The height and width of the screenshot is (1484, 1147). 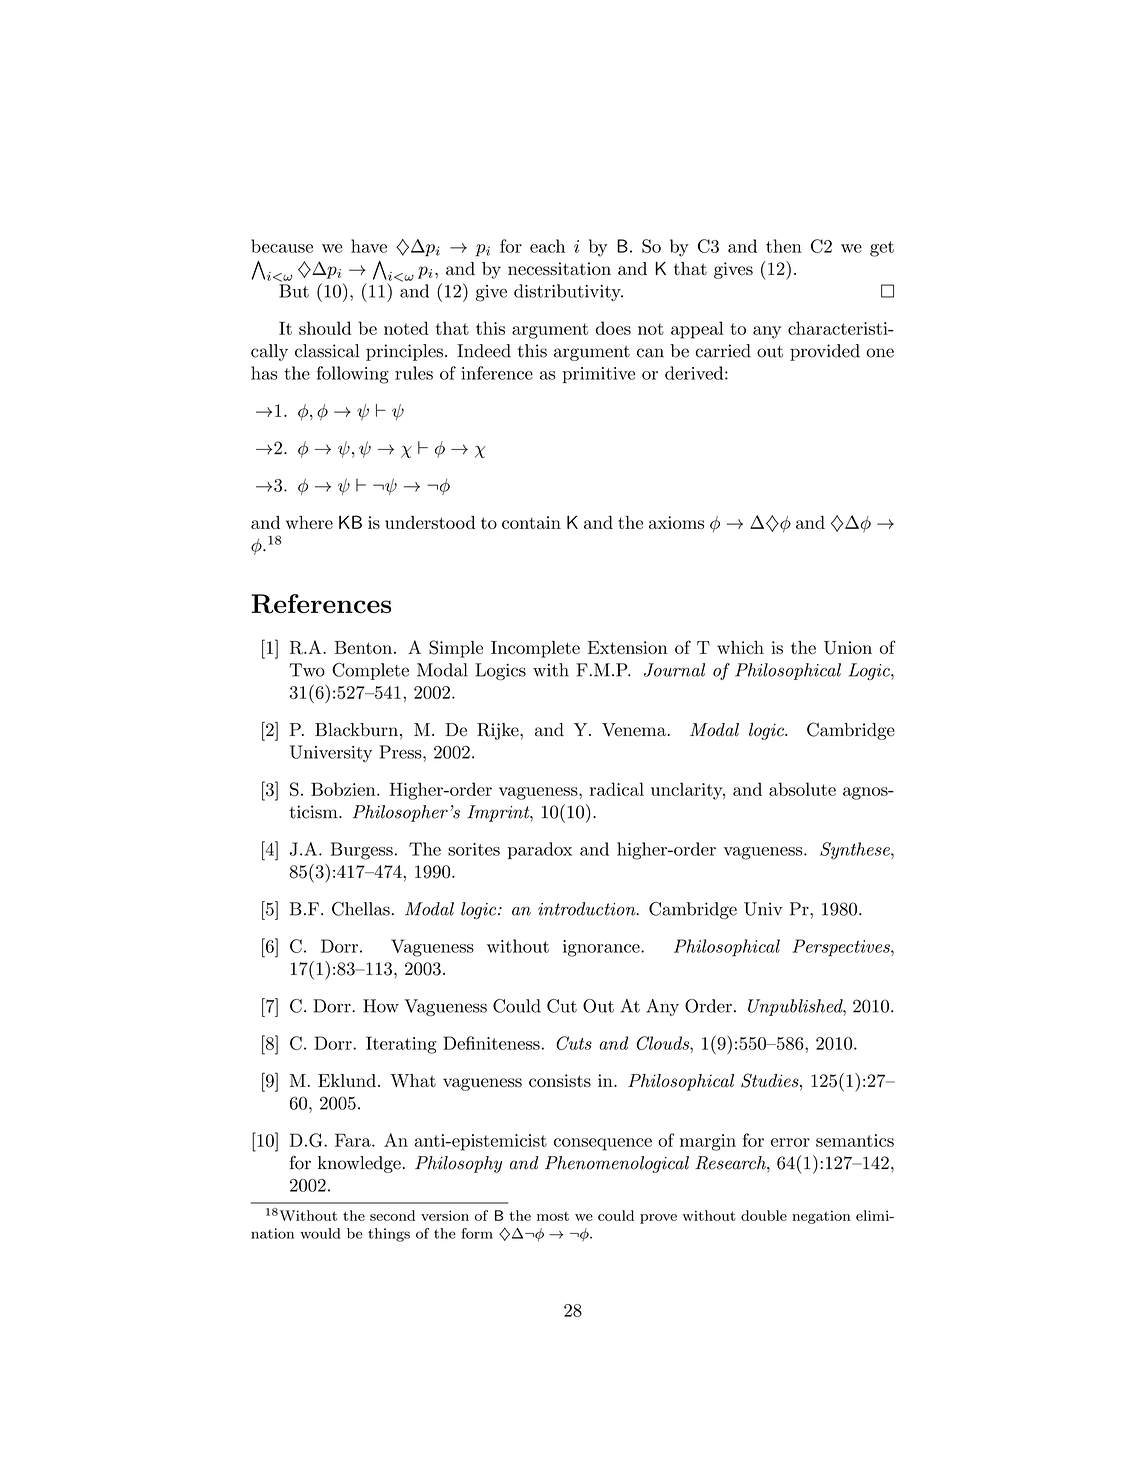 I want to click on then, so click(x=784, y=246).
